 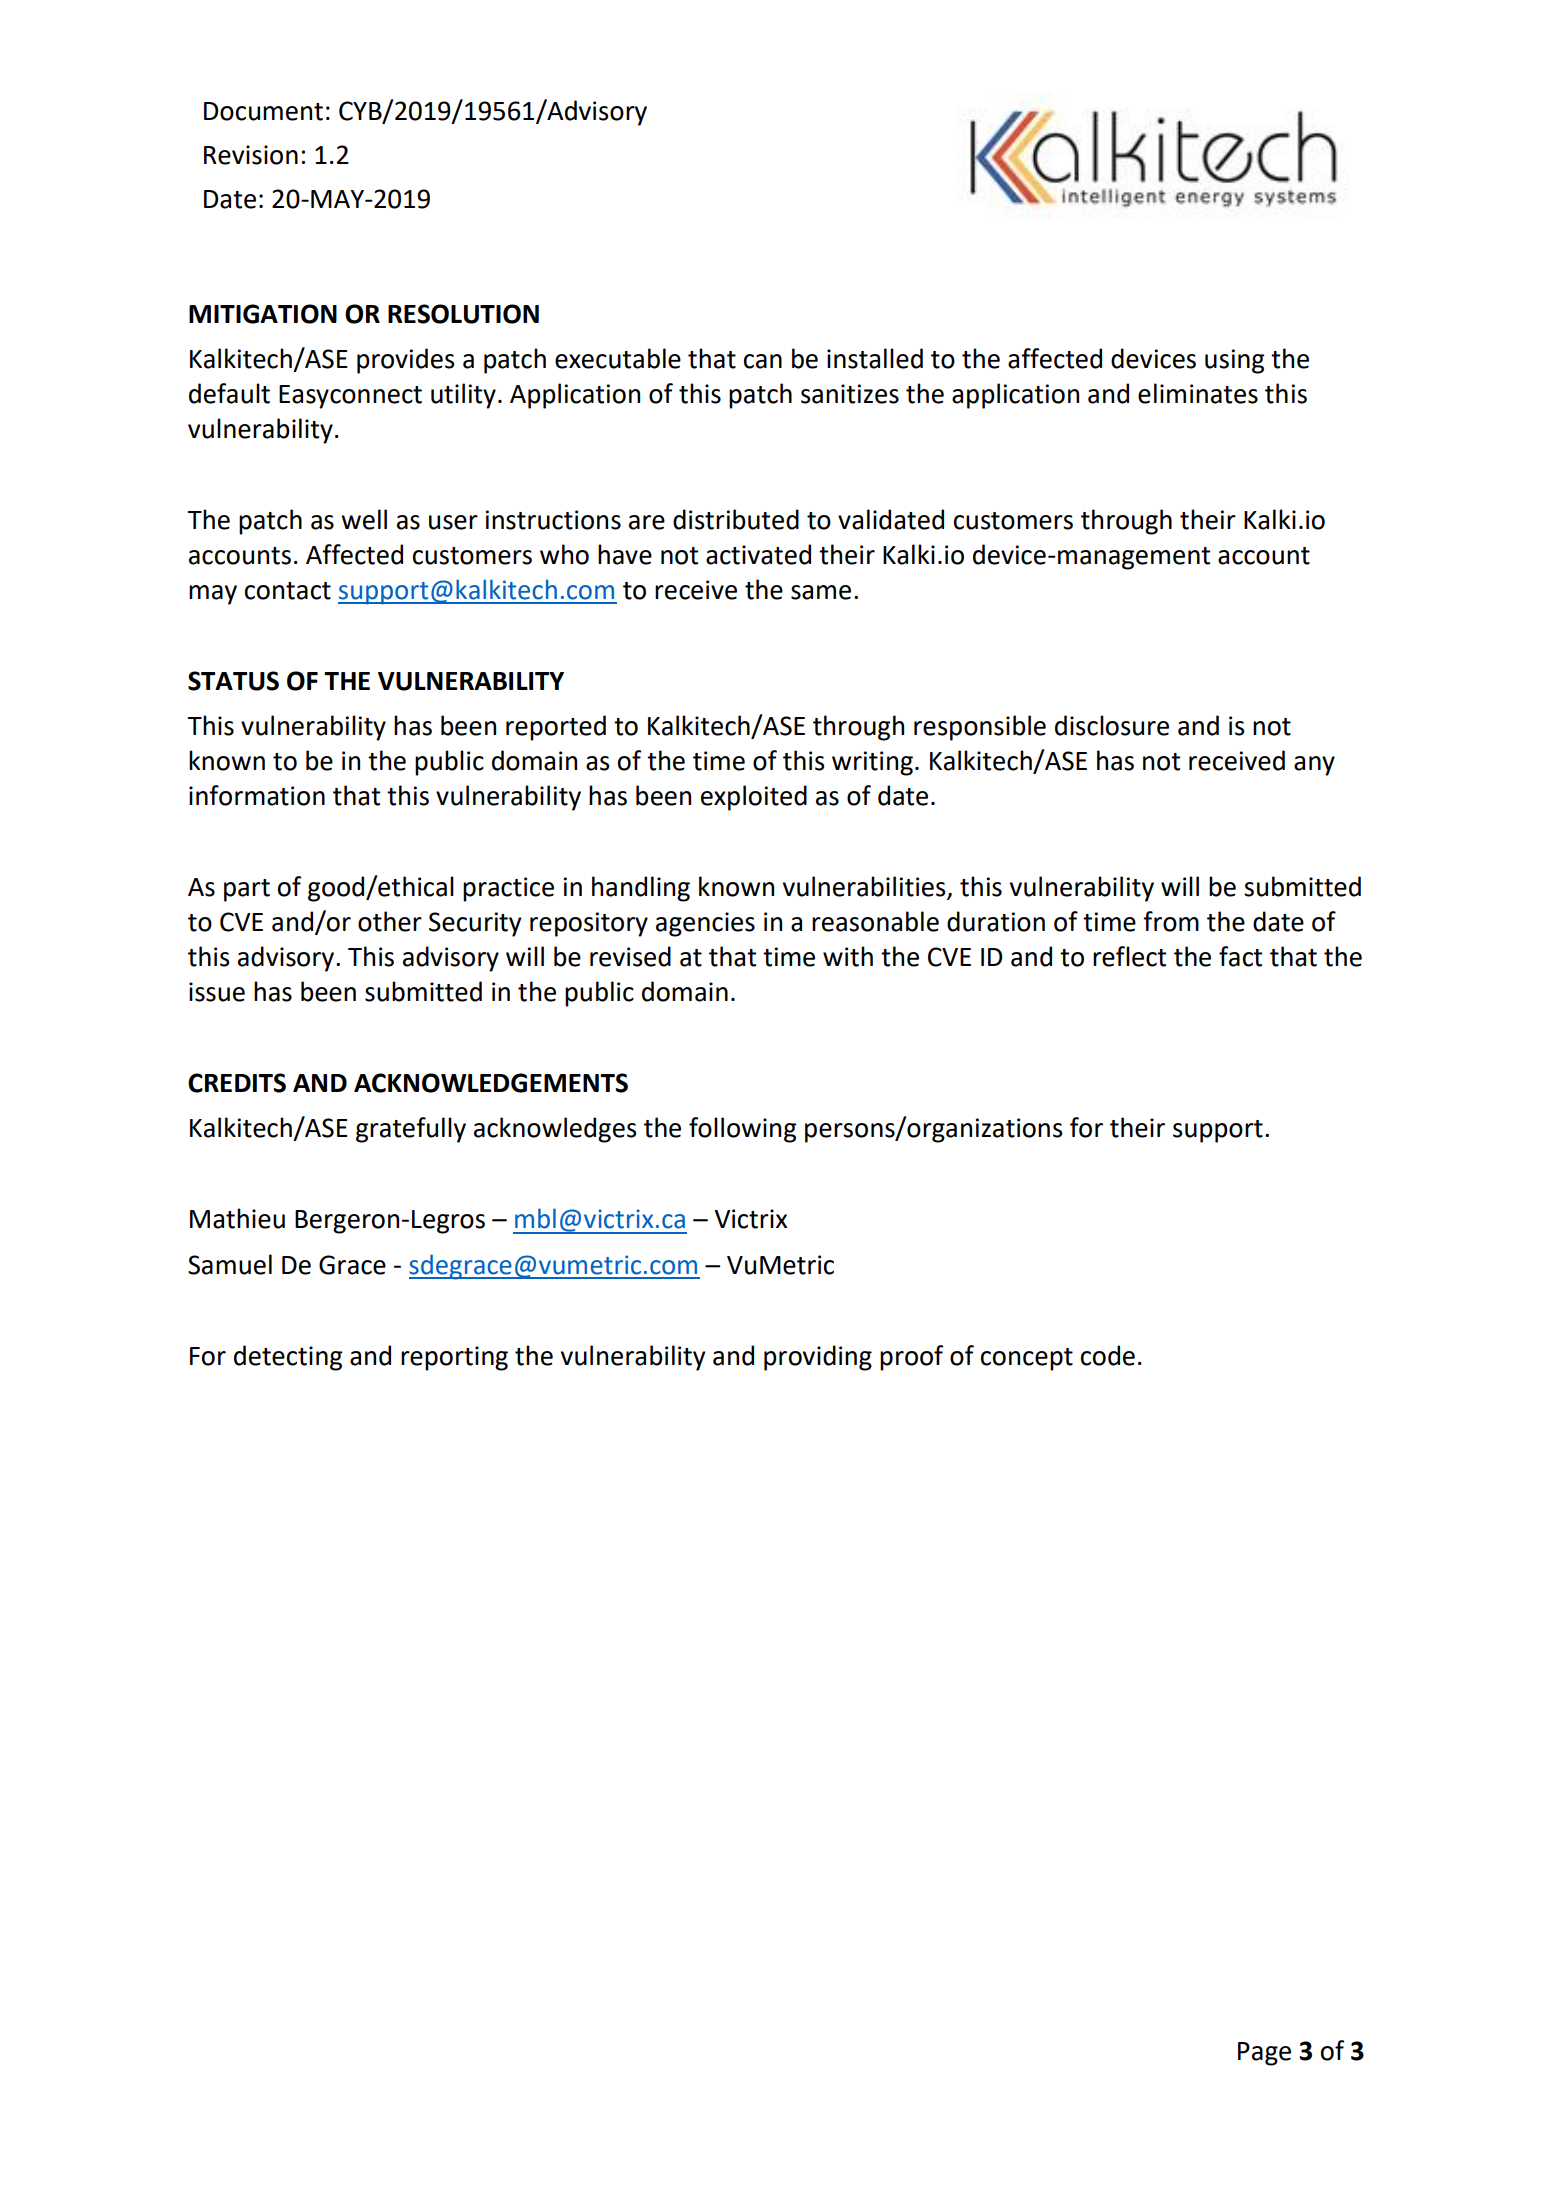 I want to click on gratefully, so click(x=411, y=1130).
